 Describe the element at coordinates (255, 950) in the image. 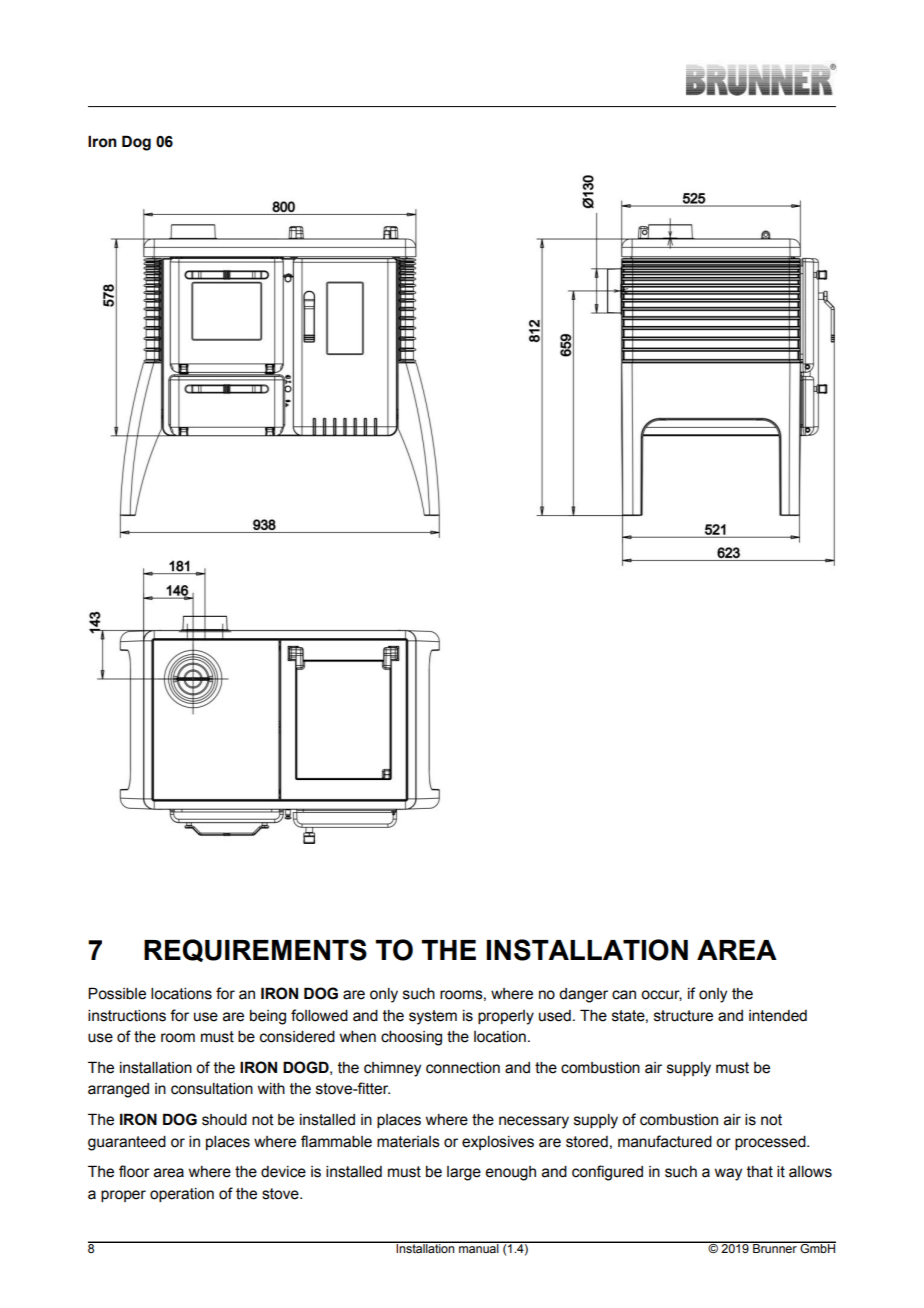

I see `REQUIREMENTS` at that location.
